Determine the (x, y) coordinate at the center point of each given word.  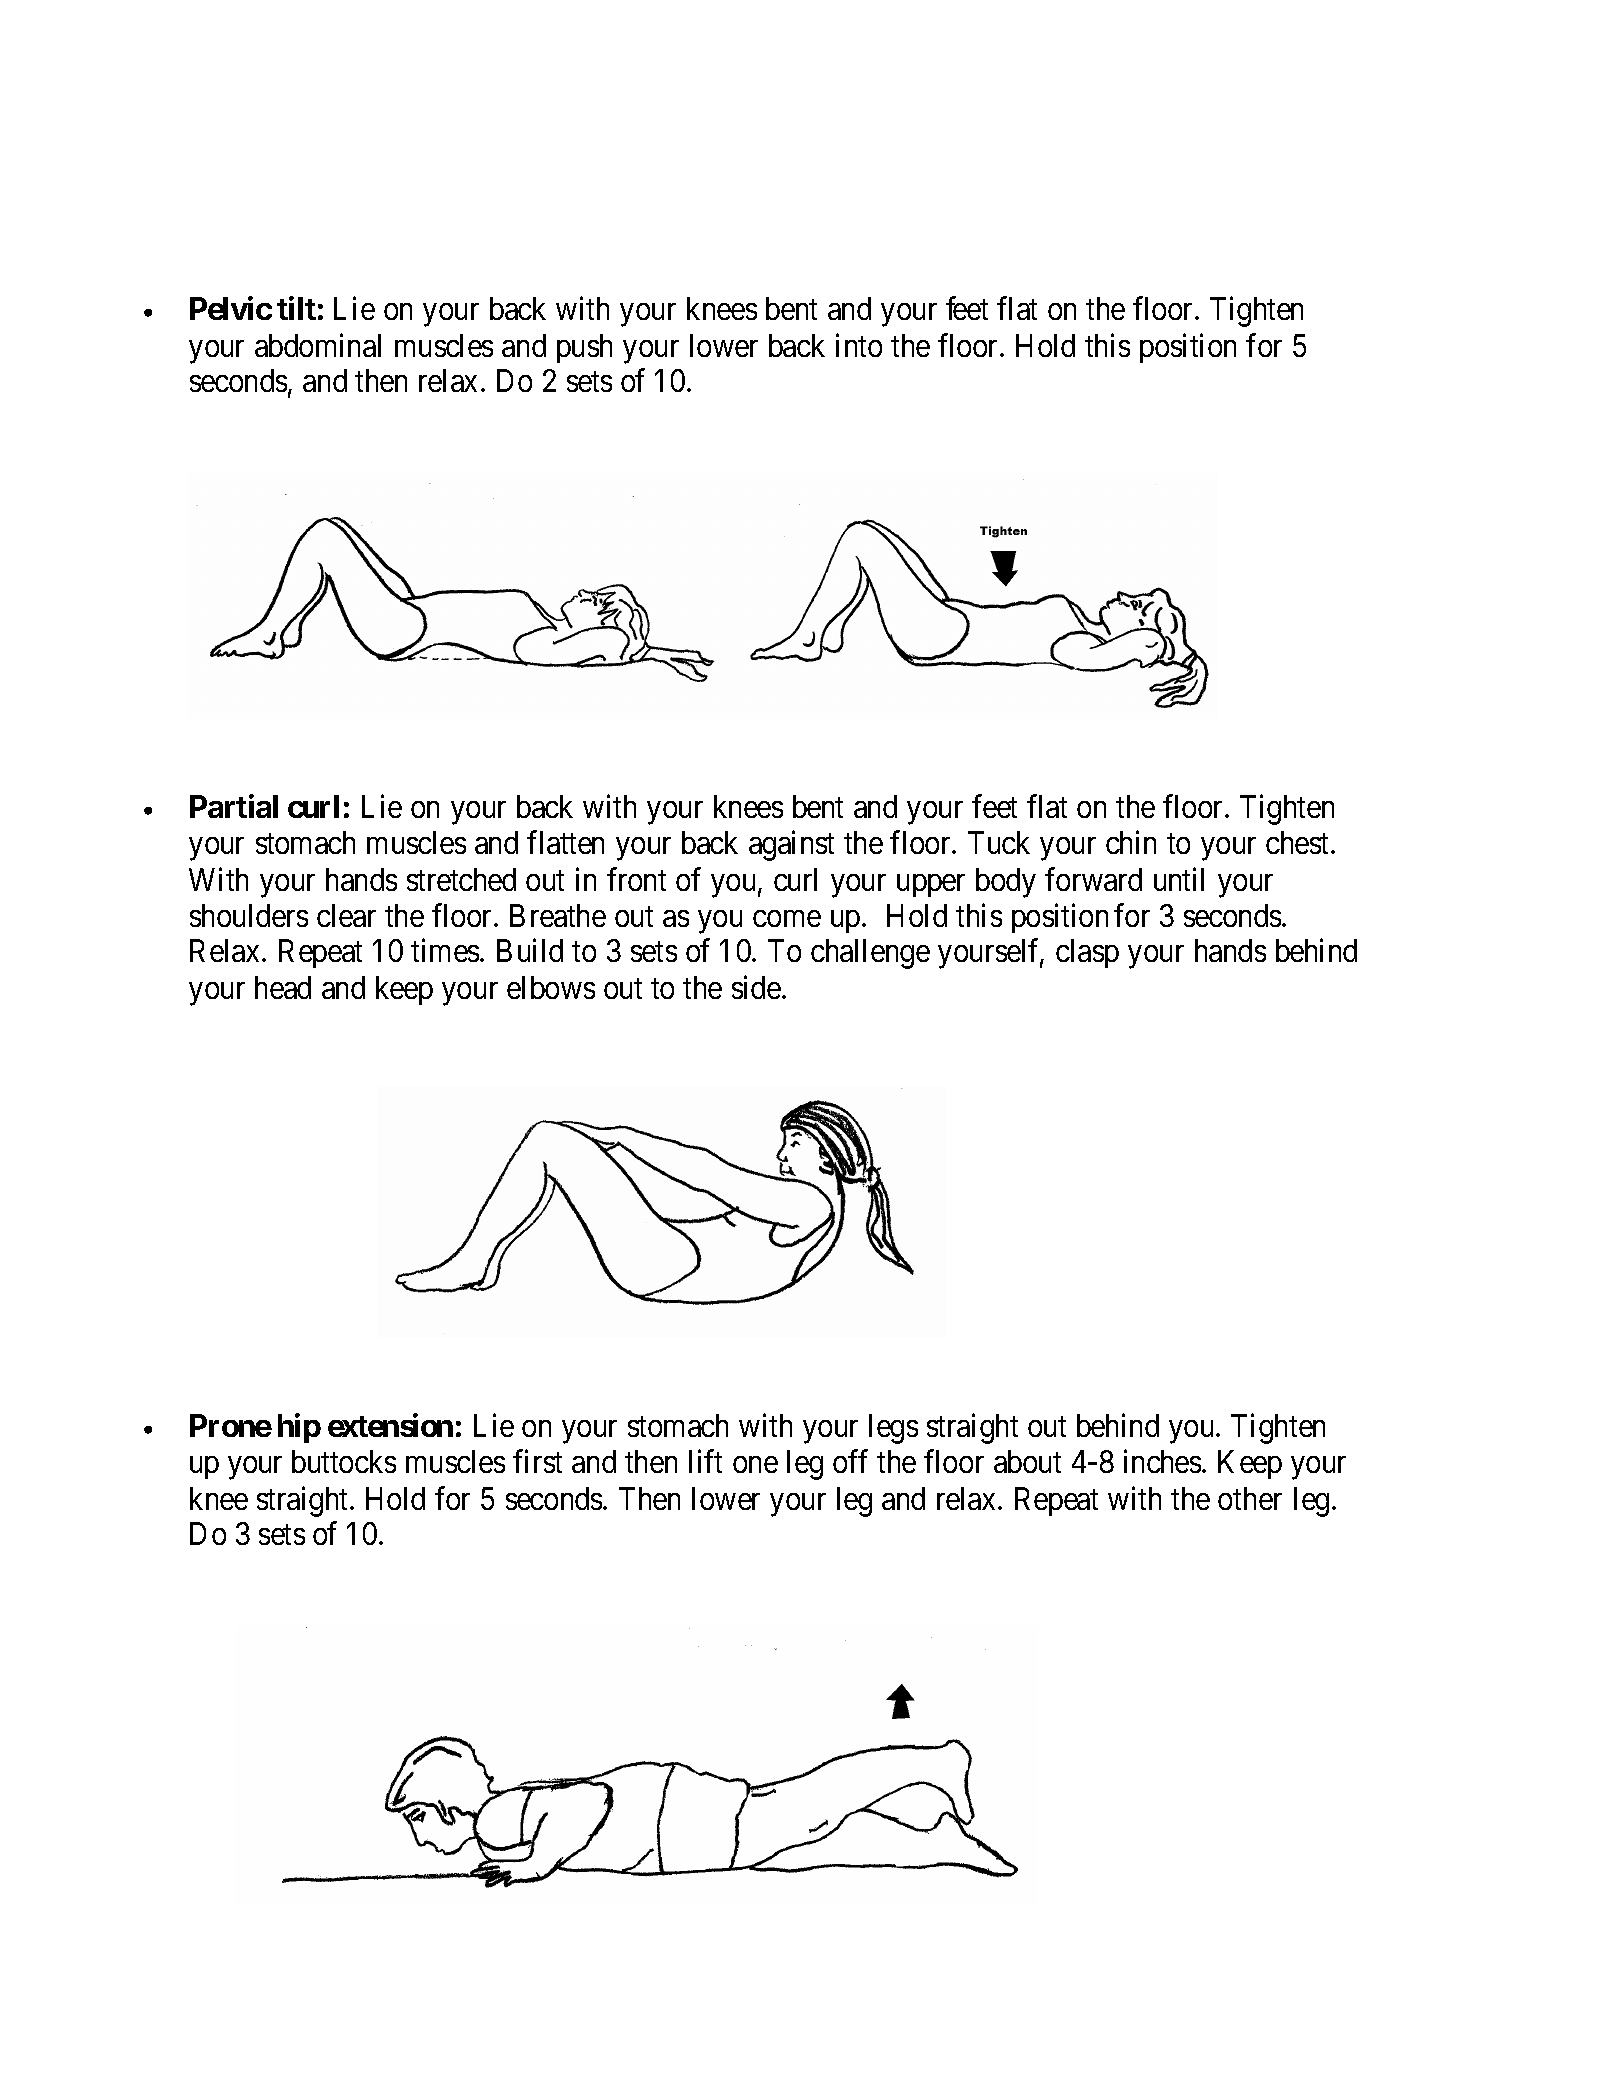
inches (1162, 1461)
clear (346, 915)
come (787, 918)
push (584, 348)
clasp (1087, 953)
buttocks (344, 1461)
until (1179, 879)
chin (1131, 842)
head (283, 987)
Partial (234, 806)
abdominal (318, 345)
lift (705, 1461)
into (859, 345)
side (756, 987)
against (791, 845)
